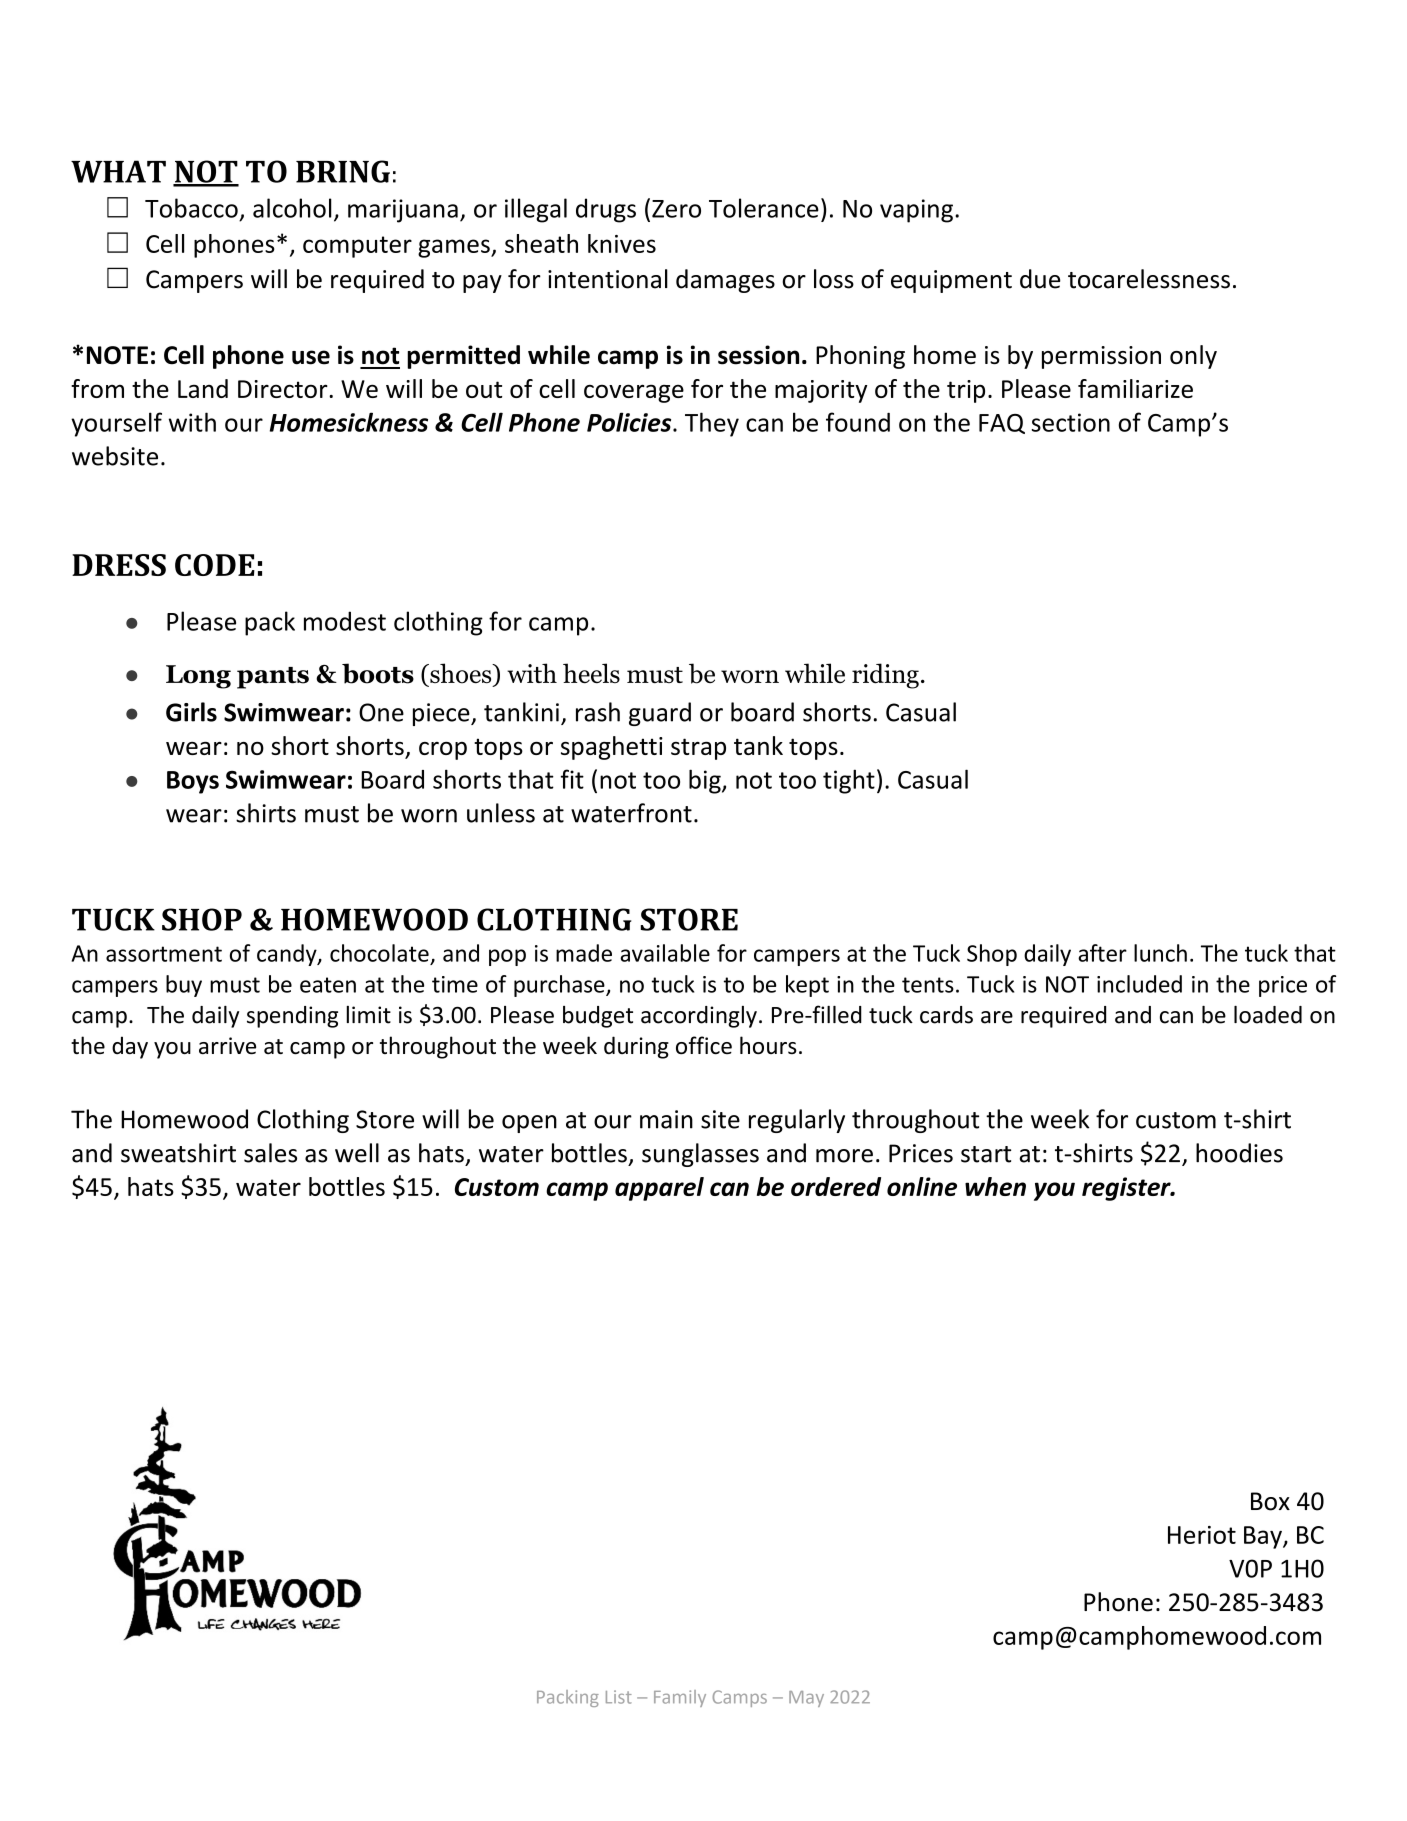  Describe the element at coordinates (619, 1697) in the image. I see `List` at that location.
